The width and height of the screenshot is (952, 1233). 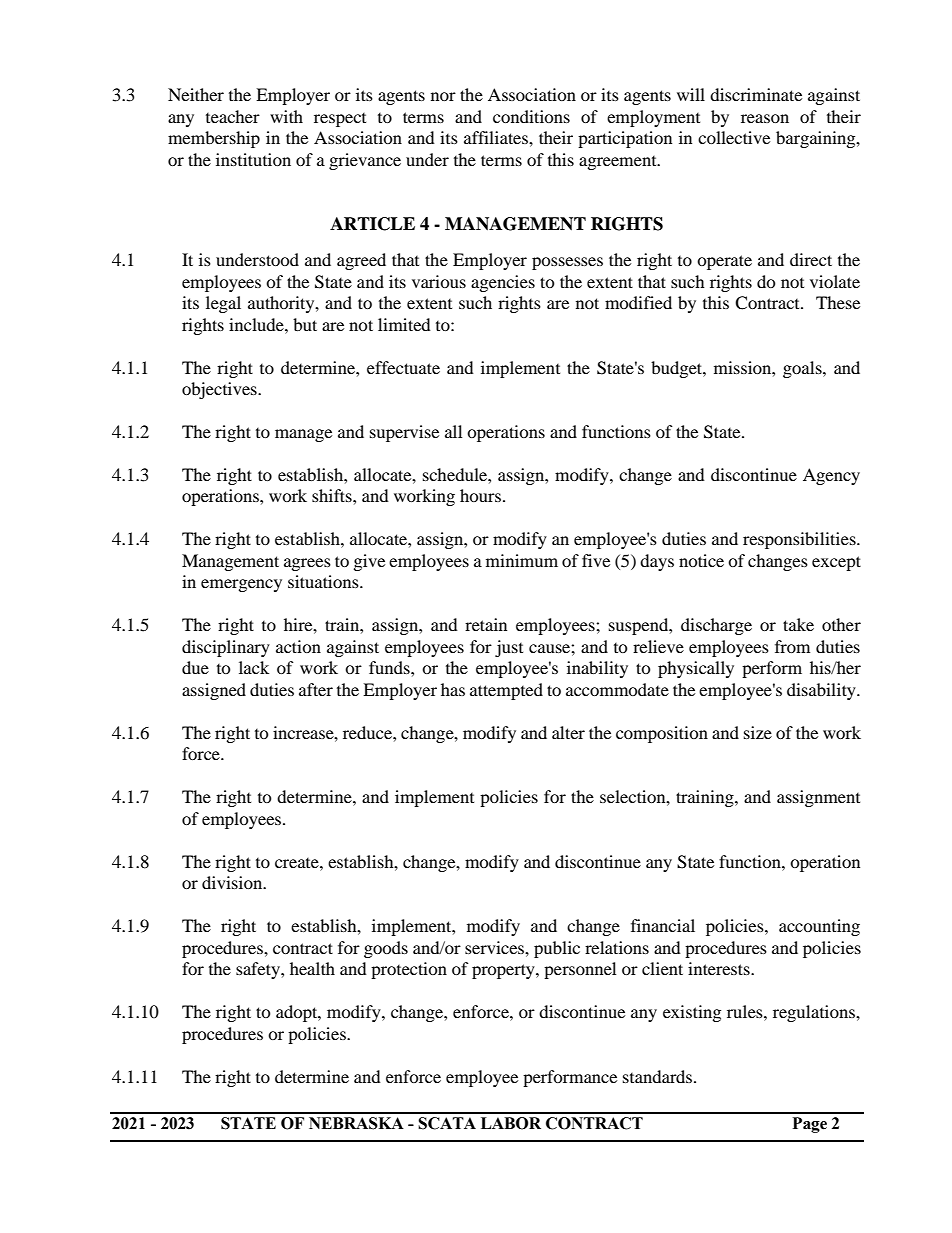 What do you see at coordinates (356, 1123) in the screenshot?
I see `NEBRASKA` at bounding box center [356, 1123].
